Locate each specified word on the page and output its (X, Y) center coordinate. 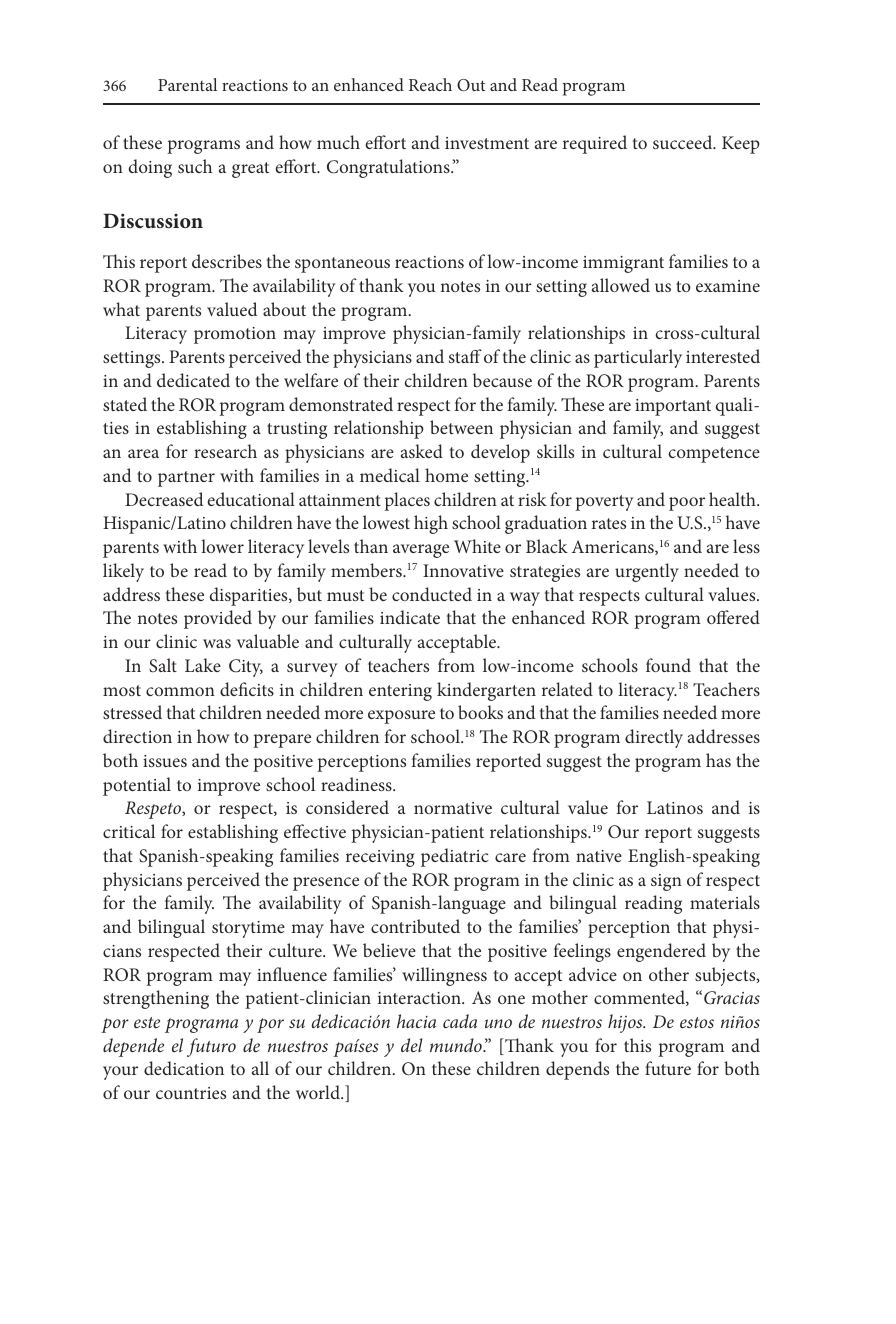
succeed (684, 142)
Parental (187, 84)
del (412, 1045)
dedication (184, 1068)
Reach (430, 84)
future (668, 1068)
